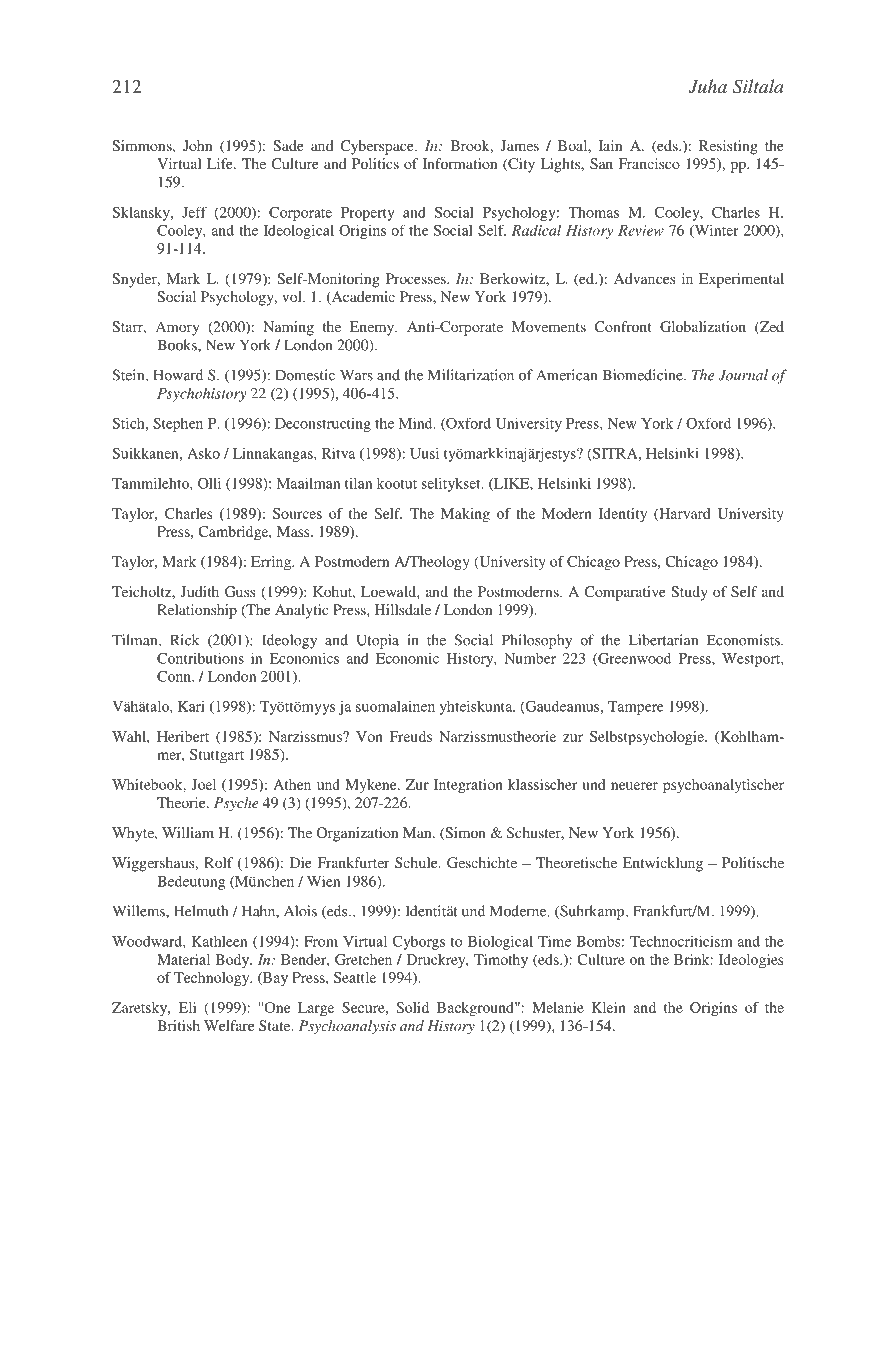 The height and width of the document is (1345, 896). Describe the element at coordinates (689, 593) in the document. I see `Study` at that location.
